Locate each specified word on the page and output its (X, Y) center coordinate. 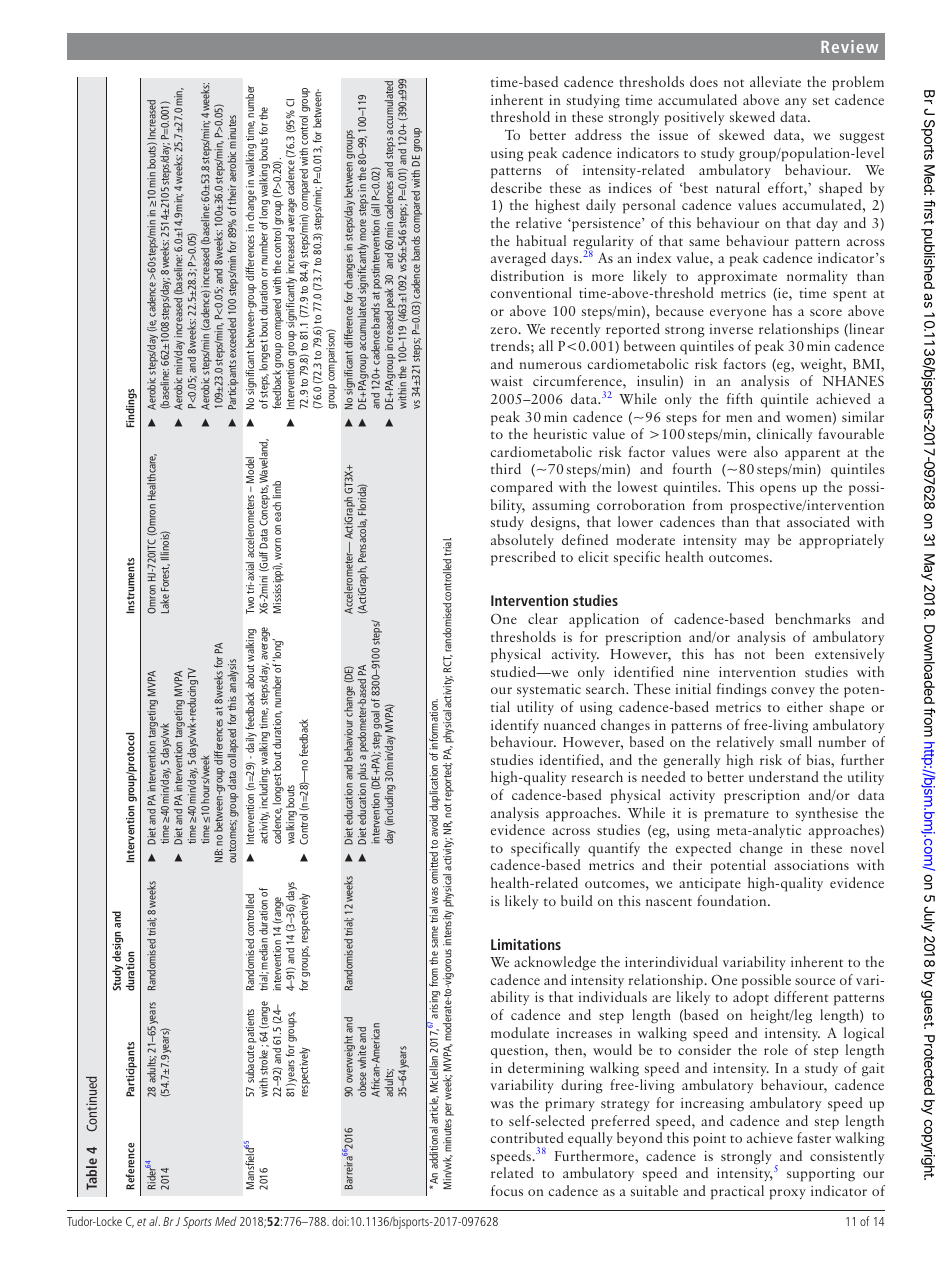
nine (696, 672)
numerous (551, 365)
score (826, 312)
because (680, 310)
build (577, 900)
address (598, 134)
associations (811, 865)
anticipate (710, 885)
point (709, 1140)
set (821, 101)
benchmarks (813, 618)
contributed (527, 1137)
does (704, 81)
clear (543, 618)
